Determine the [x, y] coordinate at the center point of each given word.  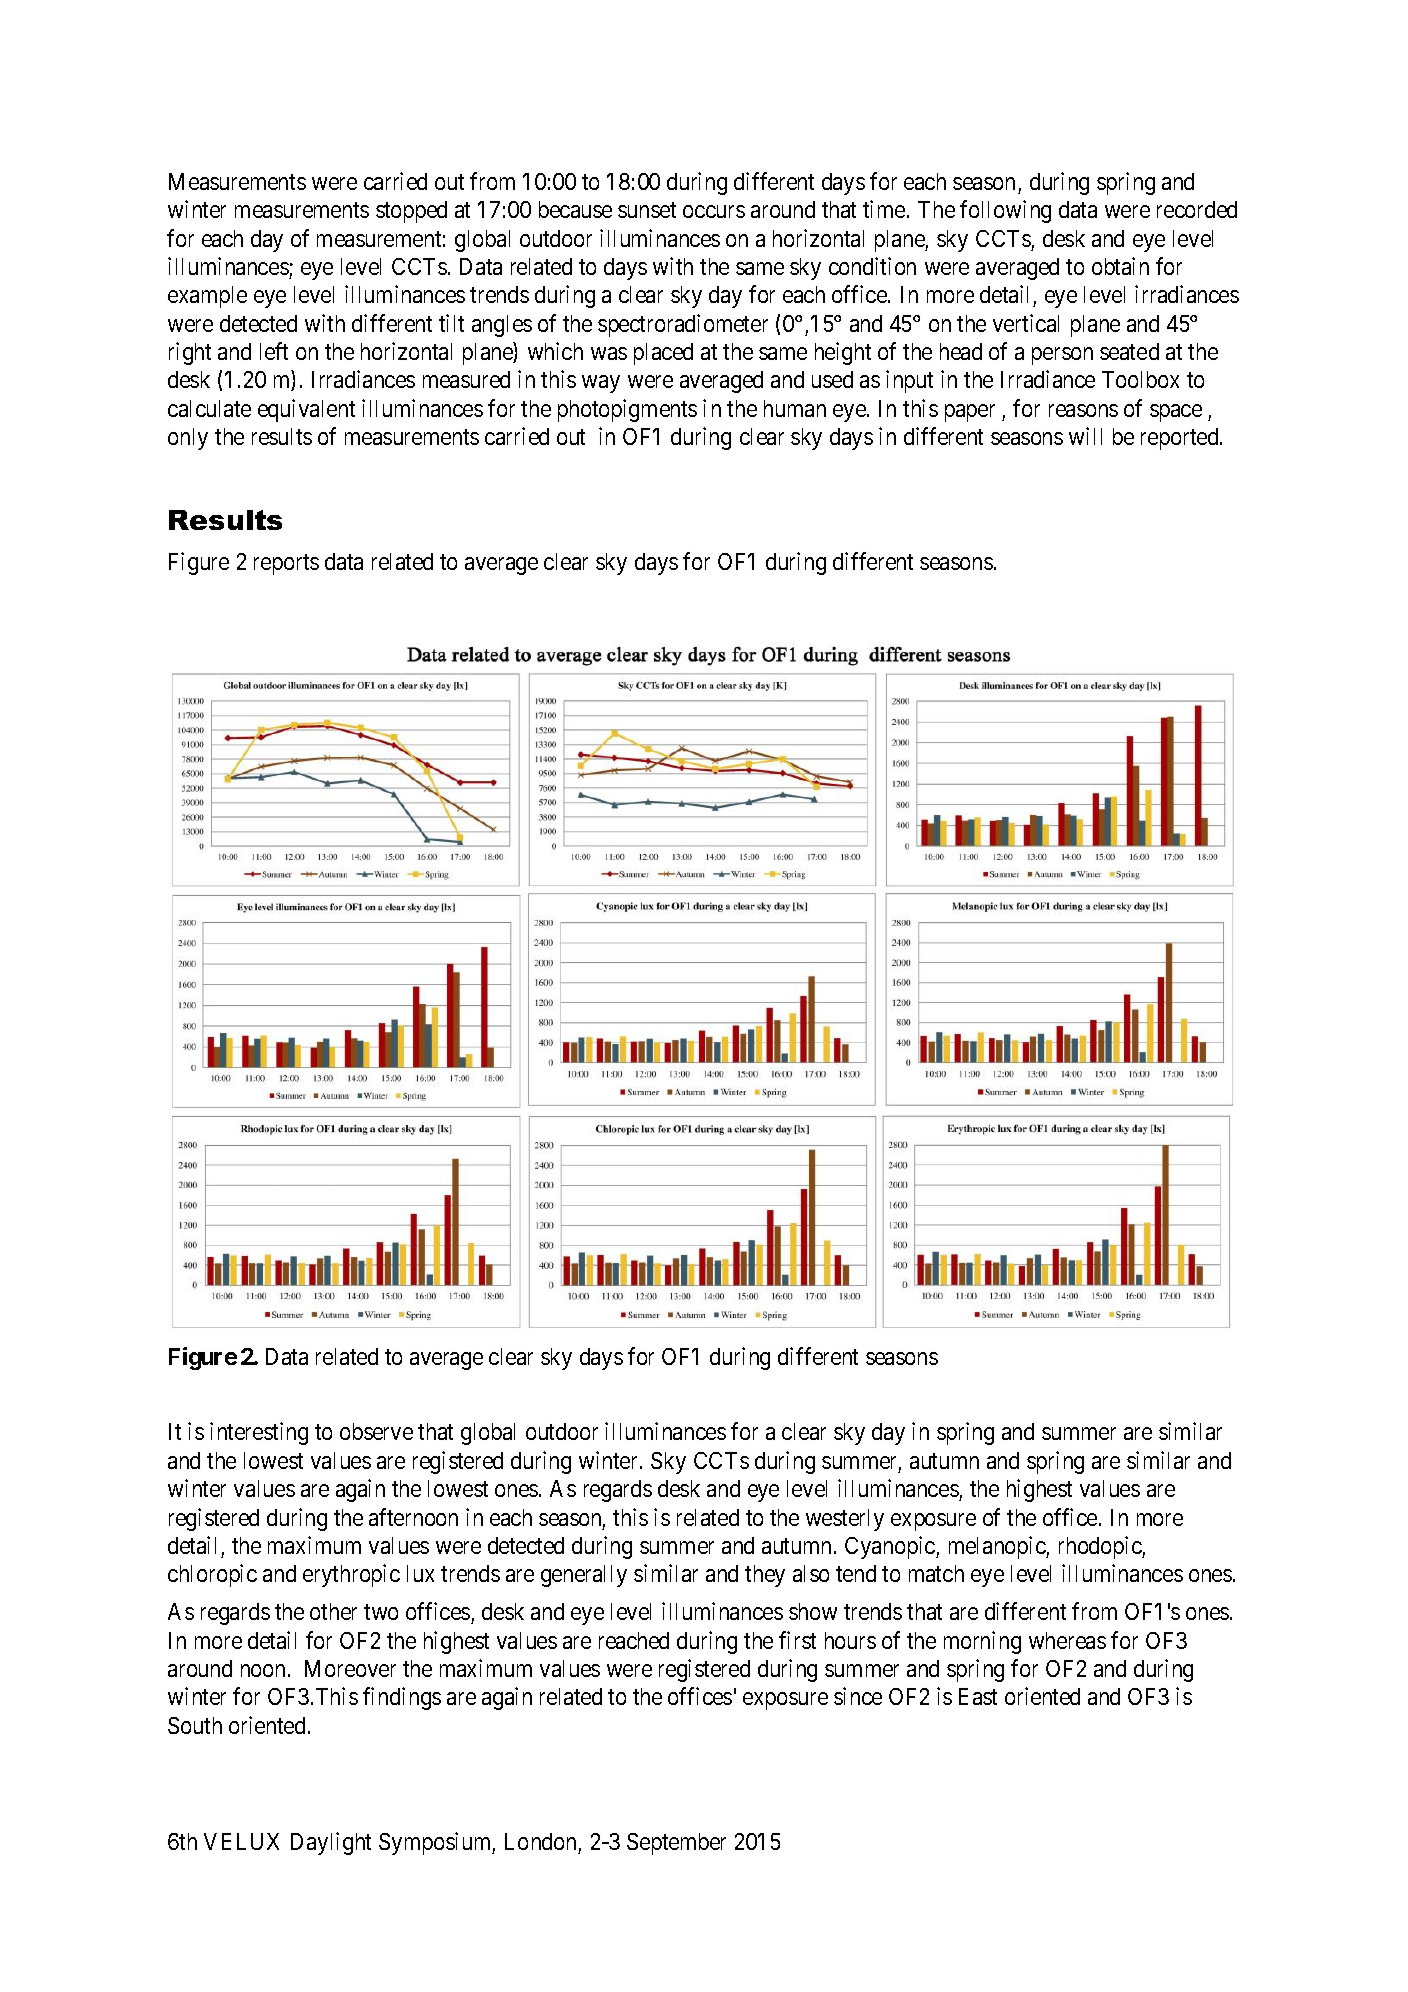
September [676, 1844]
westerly [845, 1520]
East [978, 1696]
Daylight [331, 1843]
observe [376, 1431]
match [936, 1573]
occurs [714, 211]
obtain [1120, 266]
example [207, 297]
